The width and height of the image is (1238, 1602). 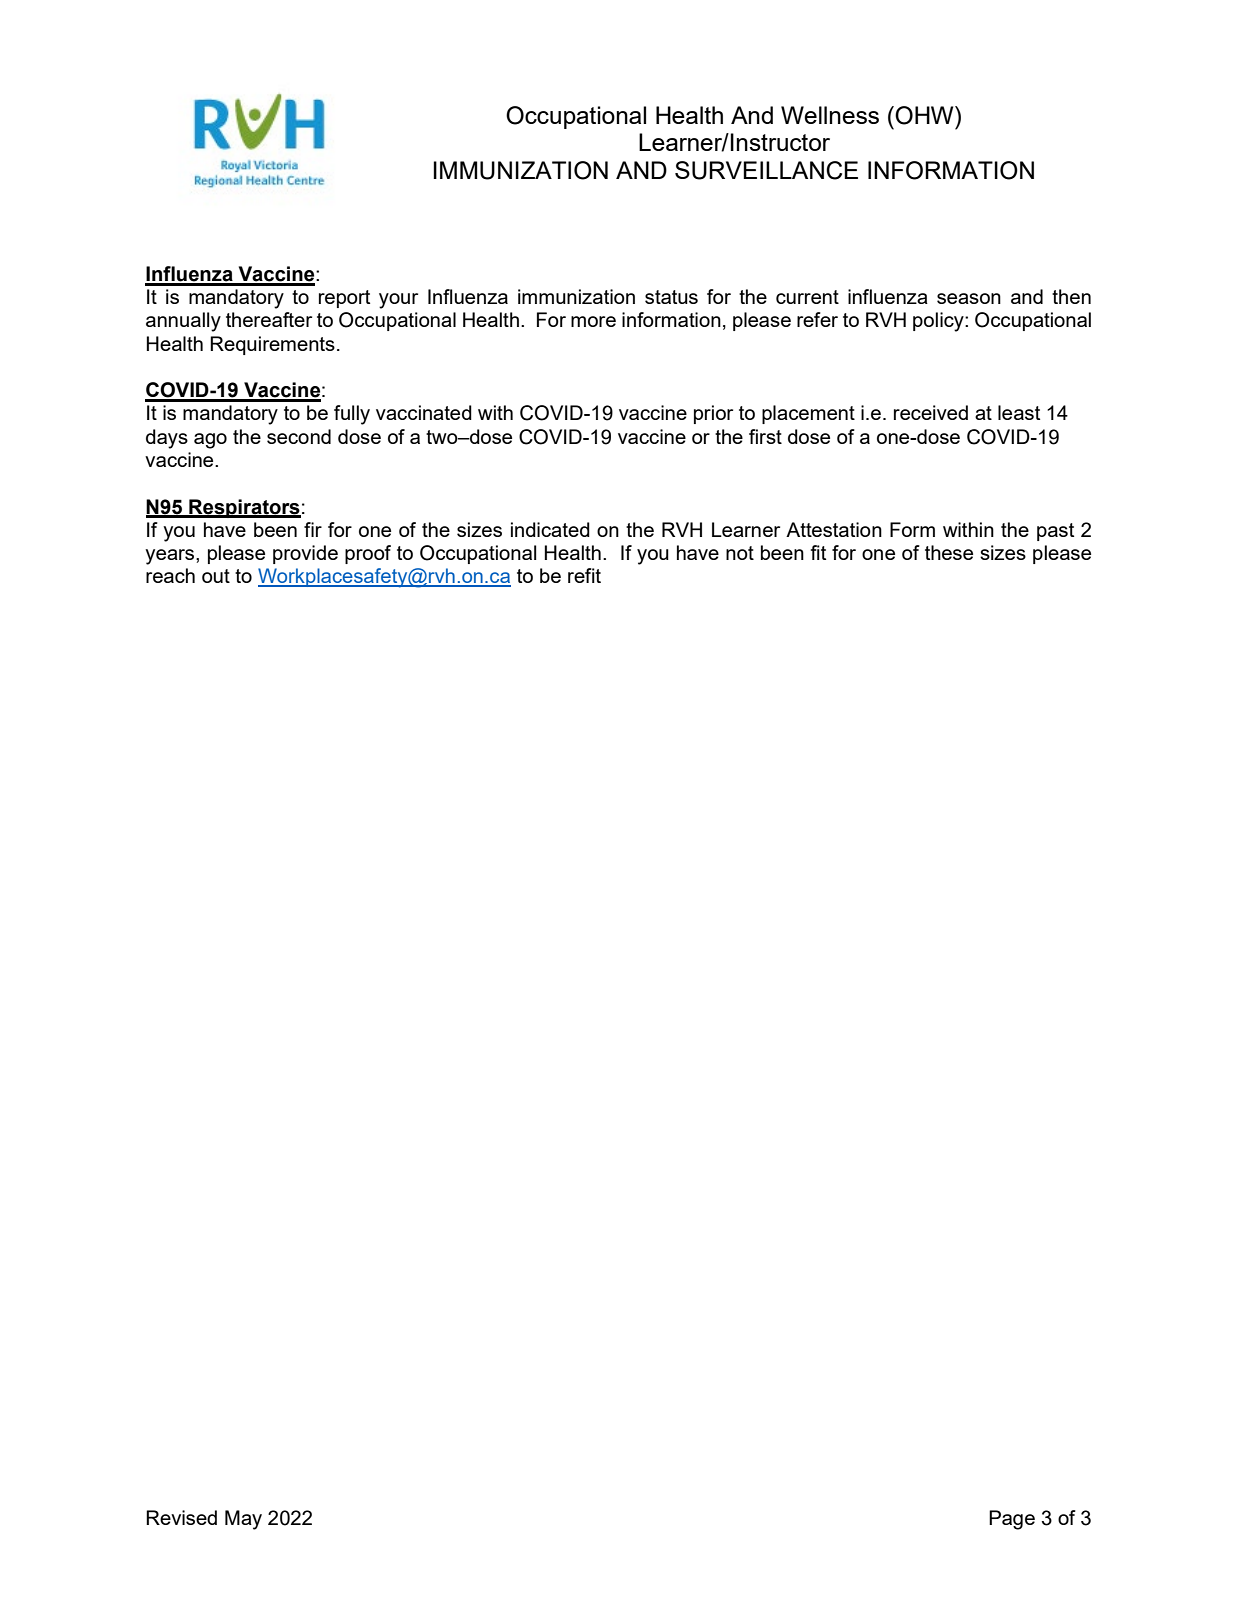 I want to click on out, so click(x=216, y=576).
